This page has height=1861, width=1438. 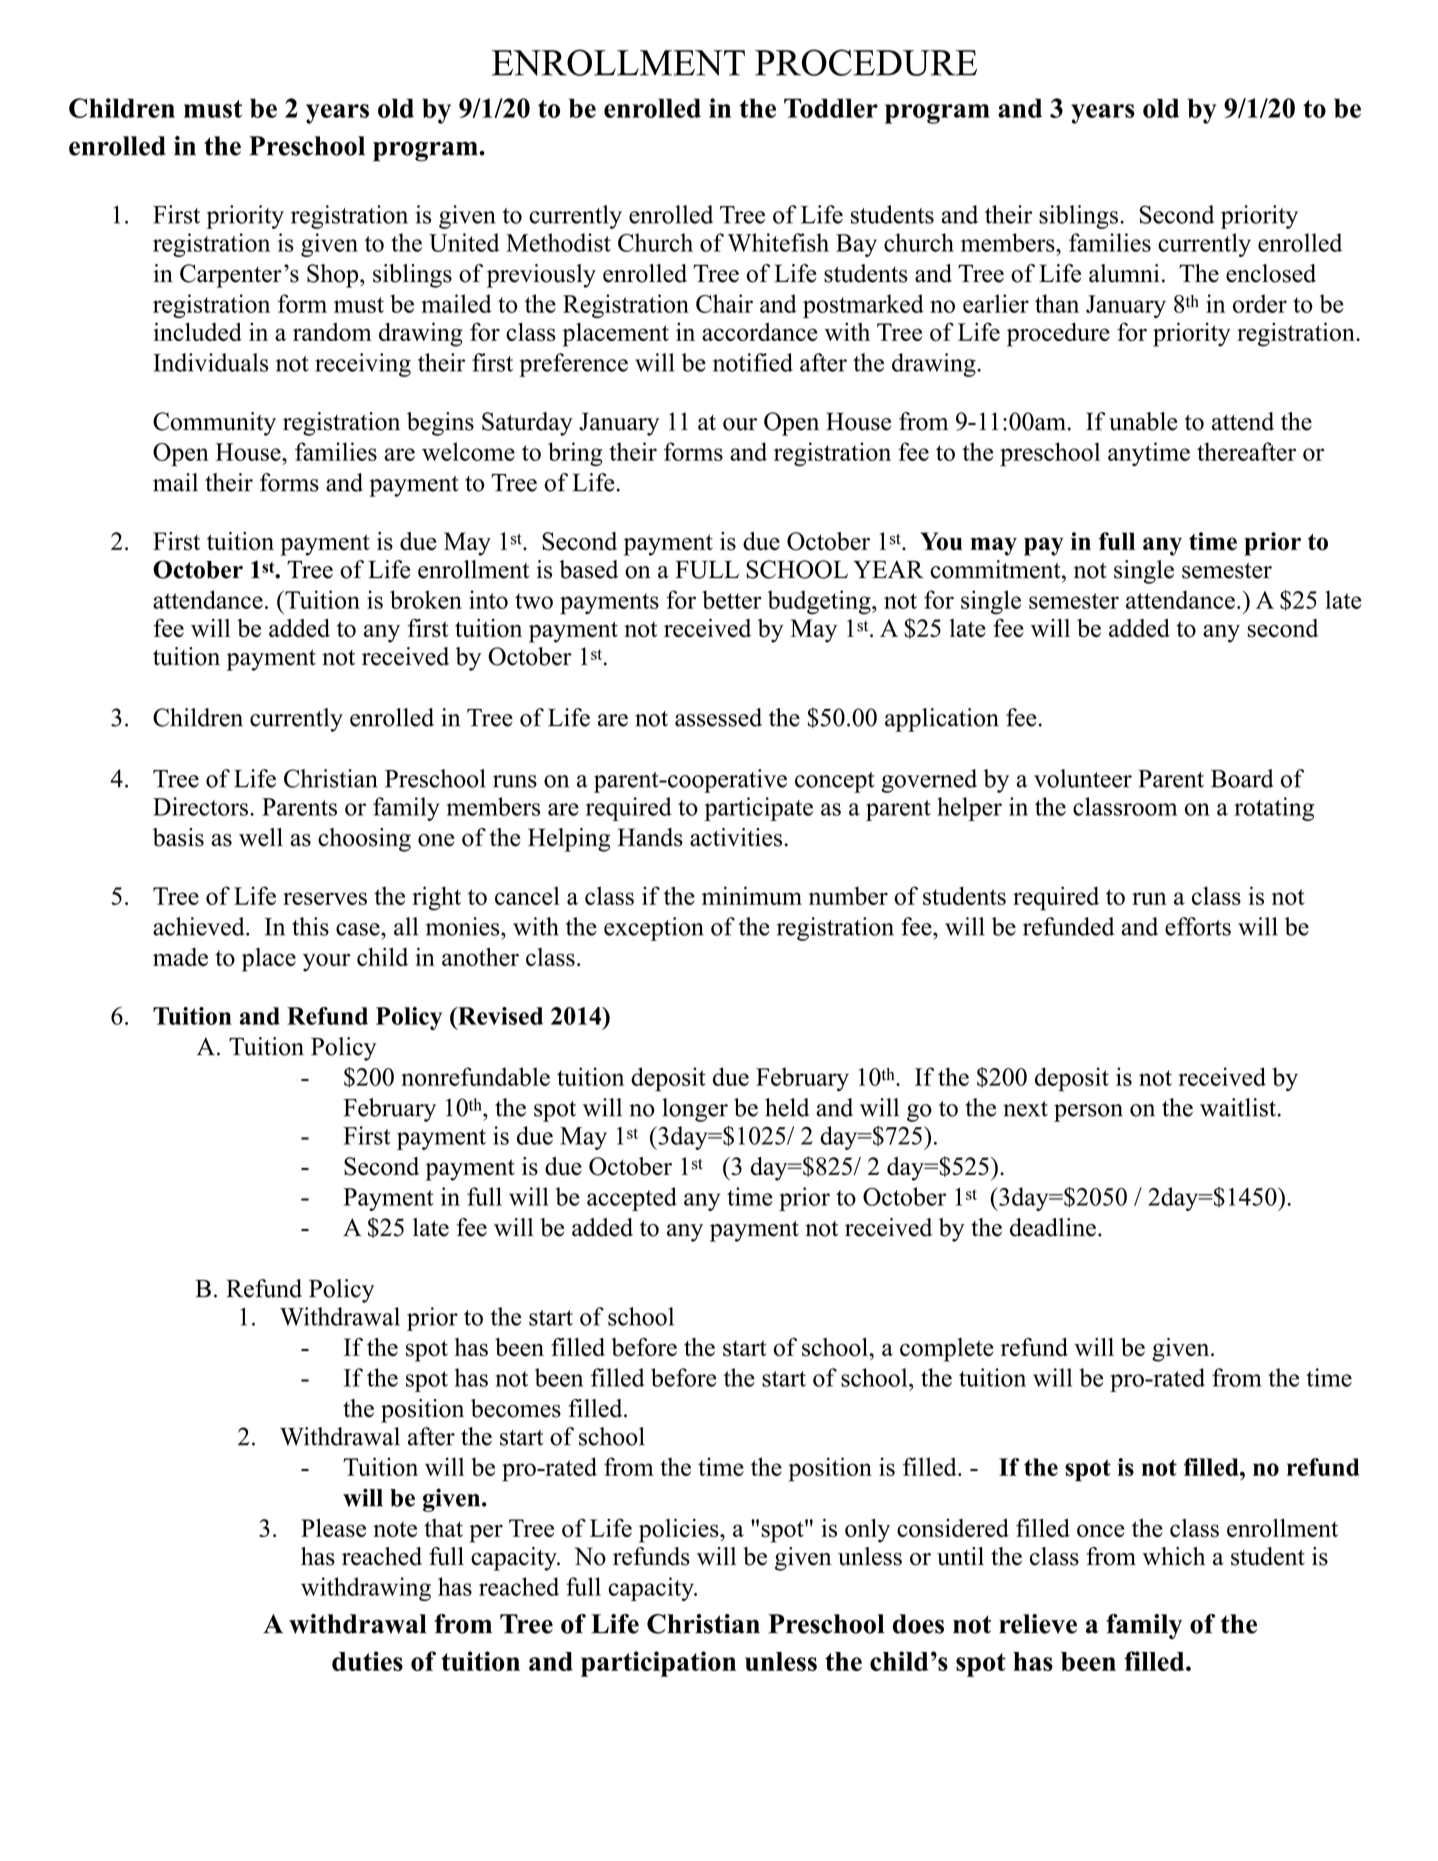 I want to click on reserves, so click(x=325, y=898).
